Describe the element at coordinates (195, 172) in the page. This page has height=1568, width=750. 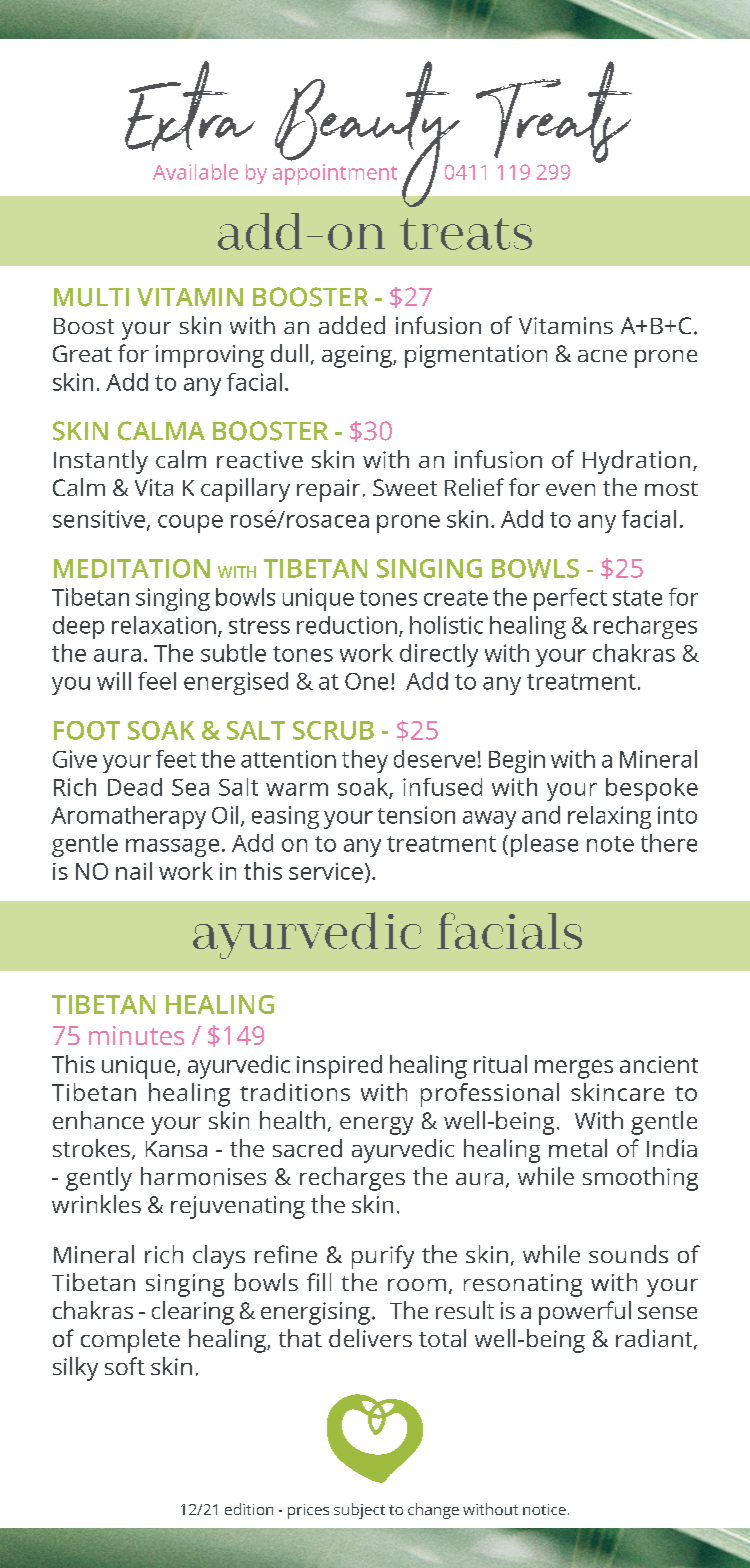
I see `Available` at that location.
